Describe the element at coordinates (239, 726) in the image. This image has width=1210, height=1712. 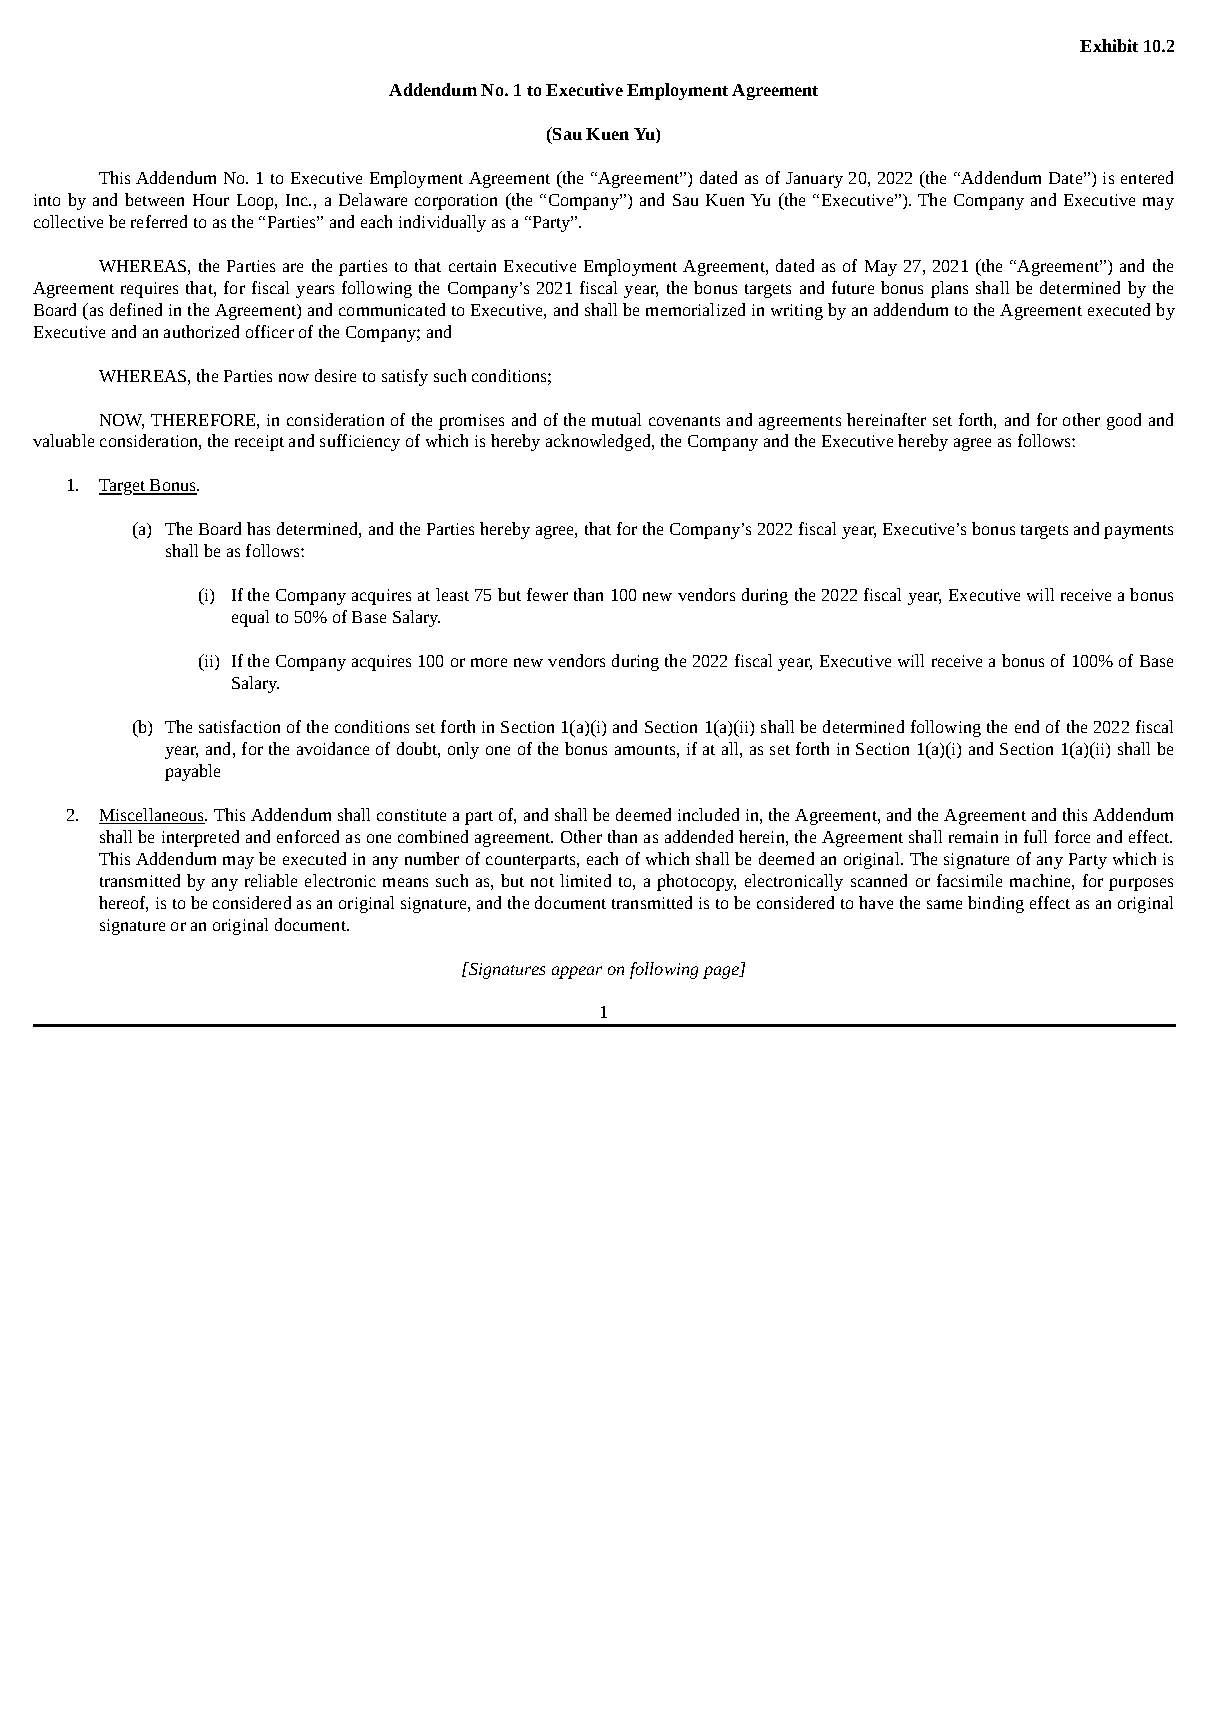
I see `satisfaction` at that location.
